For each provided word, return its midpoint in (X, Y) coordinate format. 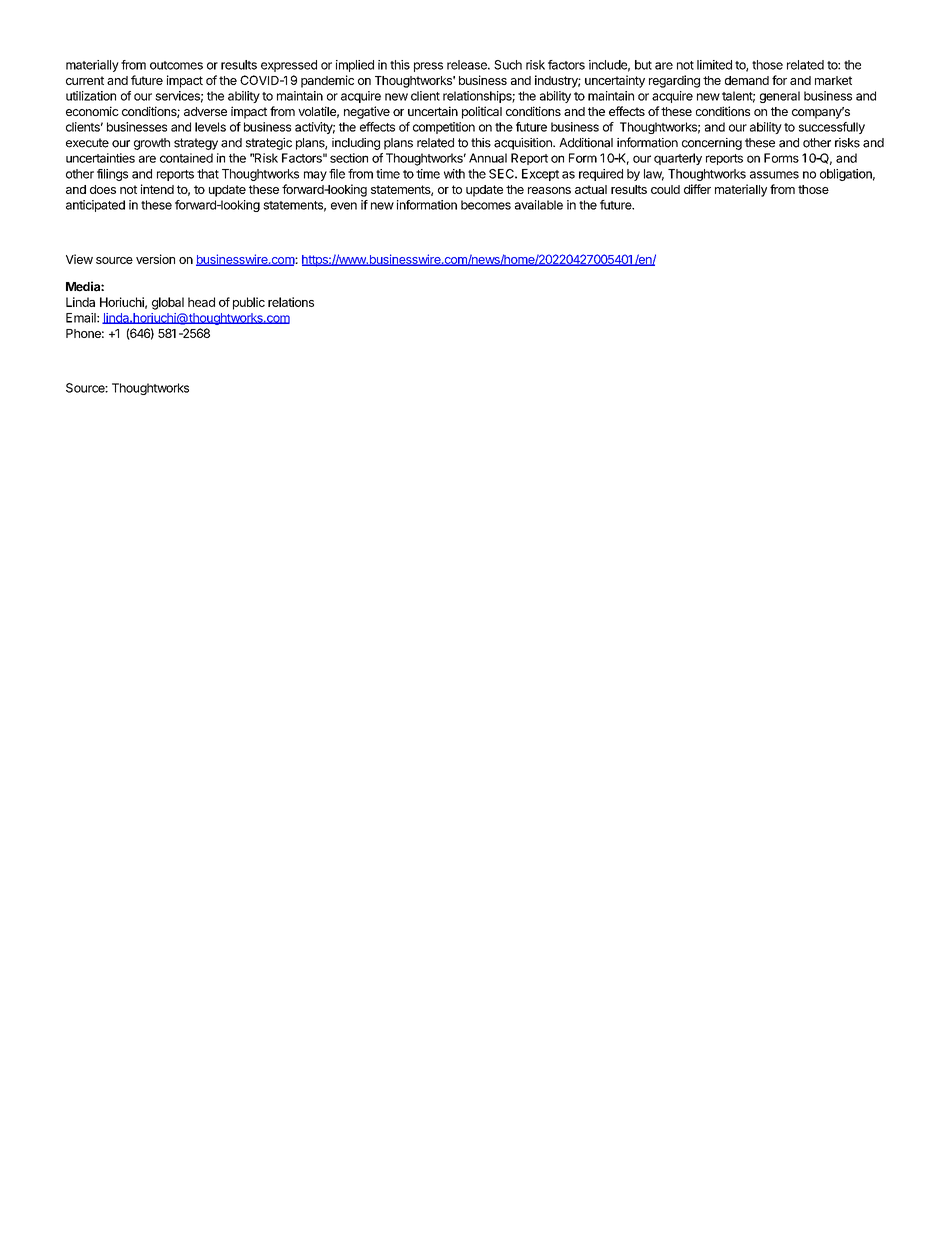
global (168, 303)
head (201, 302)
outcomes (176, 65)
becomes (486, 205)
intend (157, 189)
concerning (712, 144)
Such (508, 65)
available (539, 205)
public (249, 303)
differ (697, 189)
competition (444, 128)
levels (210, 127)
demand (747, 80)
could (665, 189)
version (155, 259)
